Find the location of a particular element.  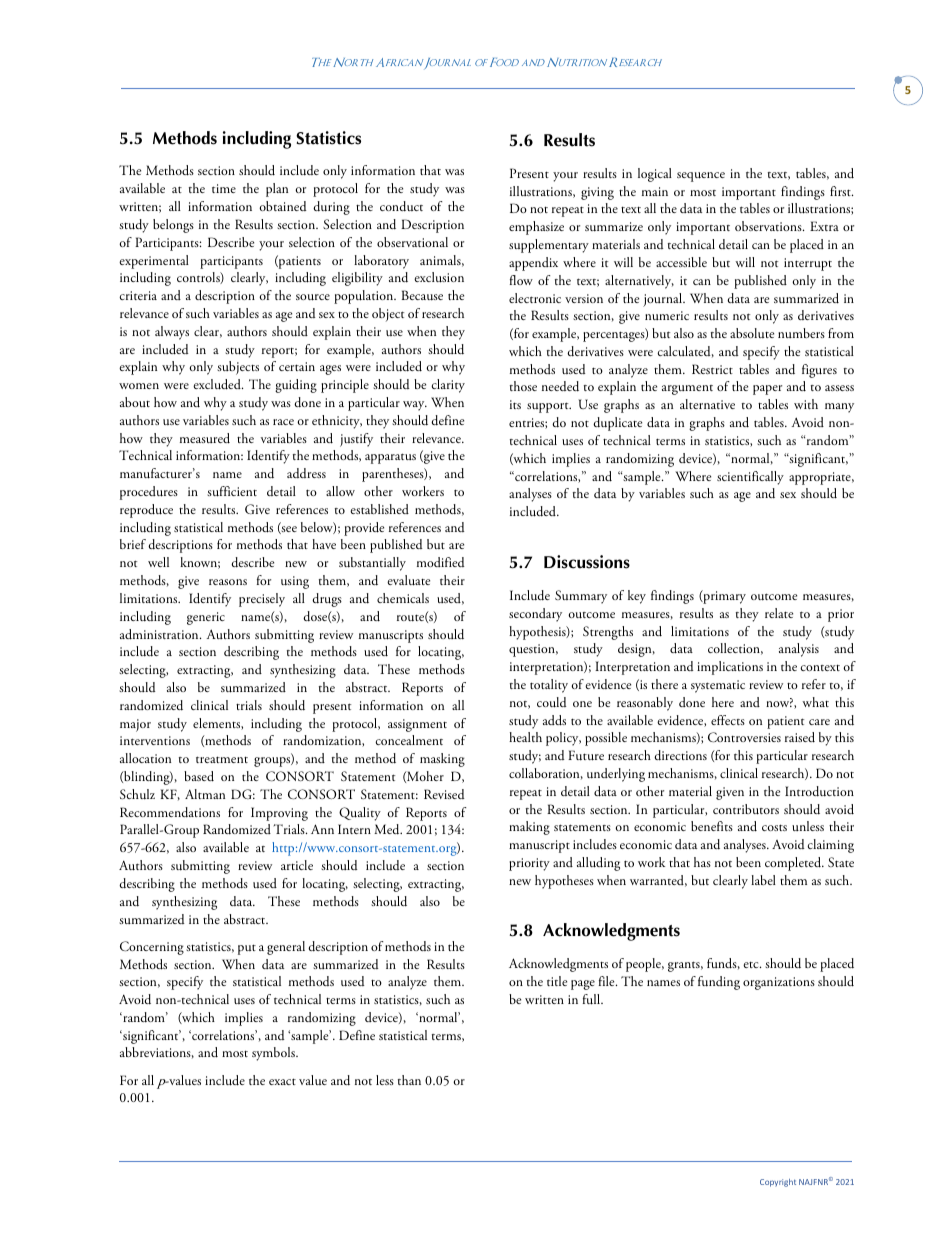

emphasize is located at coordinates (536, 228).
